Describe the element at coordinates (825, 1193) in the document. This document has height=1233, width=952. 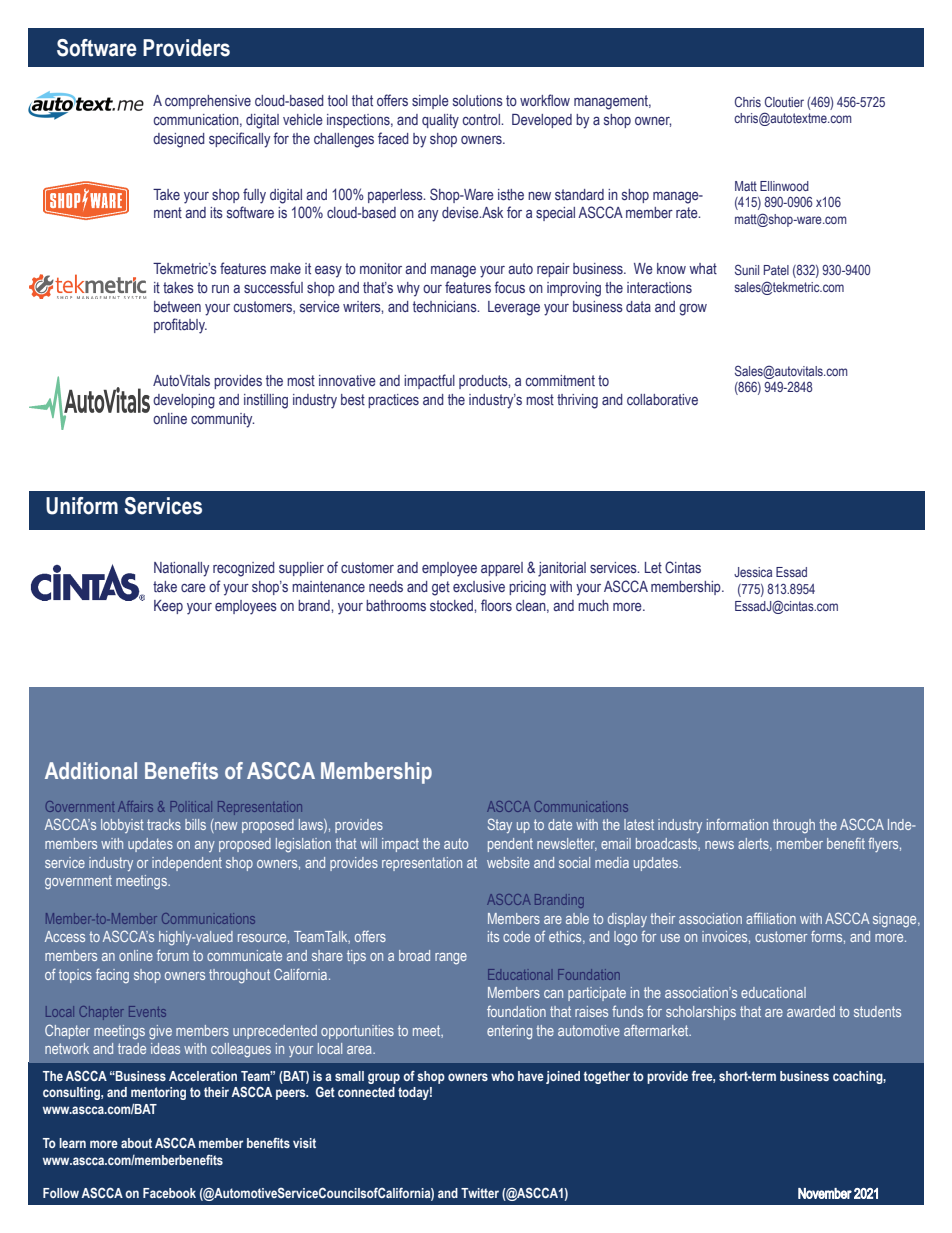
I see `November` at that location.
